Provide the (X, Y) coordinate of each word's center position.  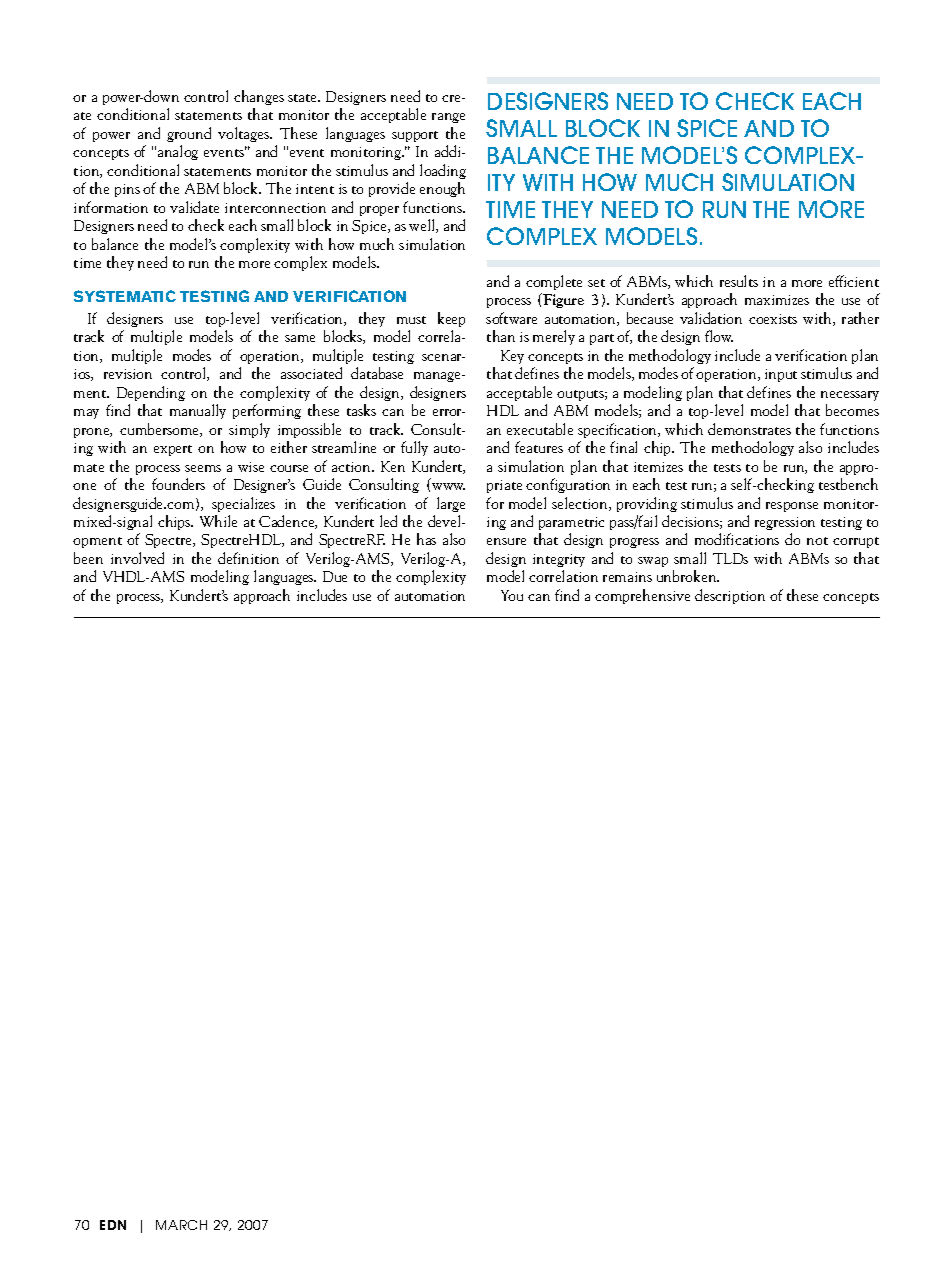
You (512, 595)
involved (137, 558)
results (739, 281)
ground (189, 134)
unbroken (688, 576)
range (448, 118)
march (181, 1225)
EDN (113, 1225)
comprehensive (642, 596)
